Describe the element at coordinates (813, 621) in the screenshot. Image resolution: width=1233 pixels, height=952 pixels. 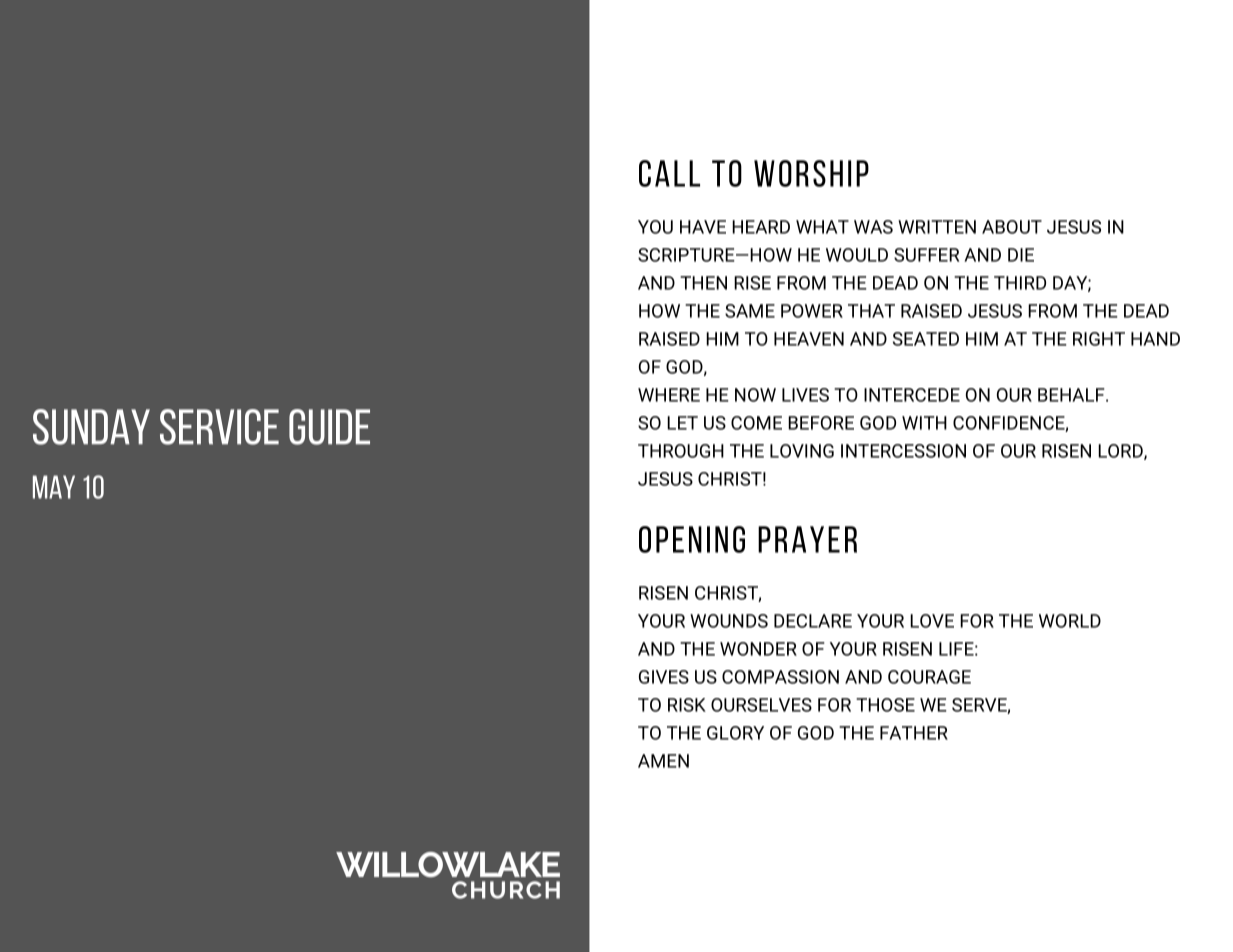
I see `DECLARE` at that location.
